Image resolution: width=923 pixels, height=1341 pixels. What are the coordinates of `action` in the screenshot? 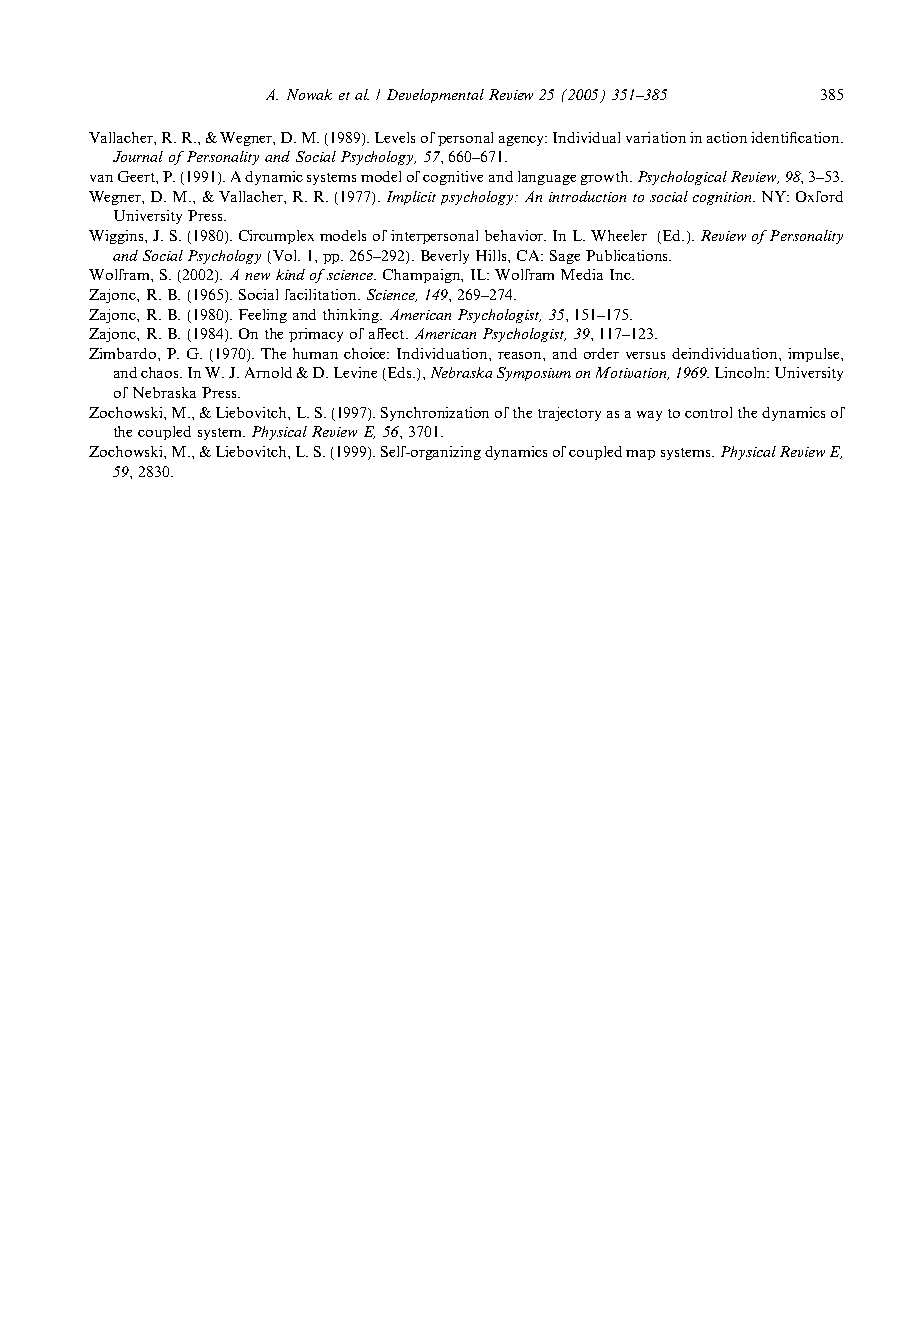 It's located at (727, 137).
